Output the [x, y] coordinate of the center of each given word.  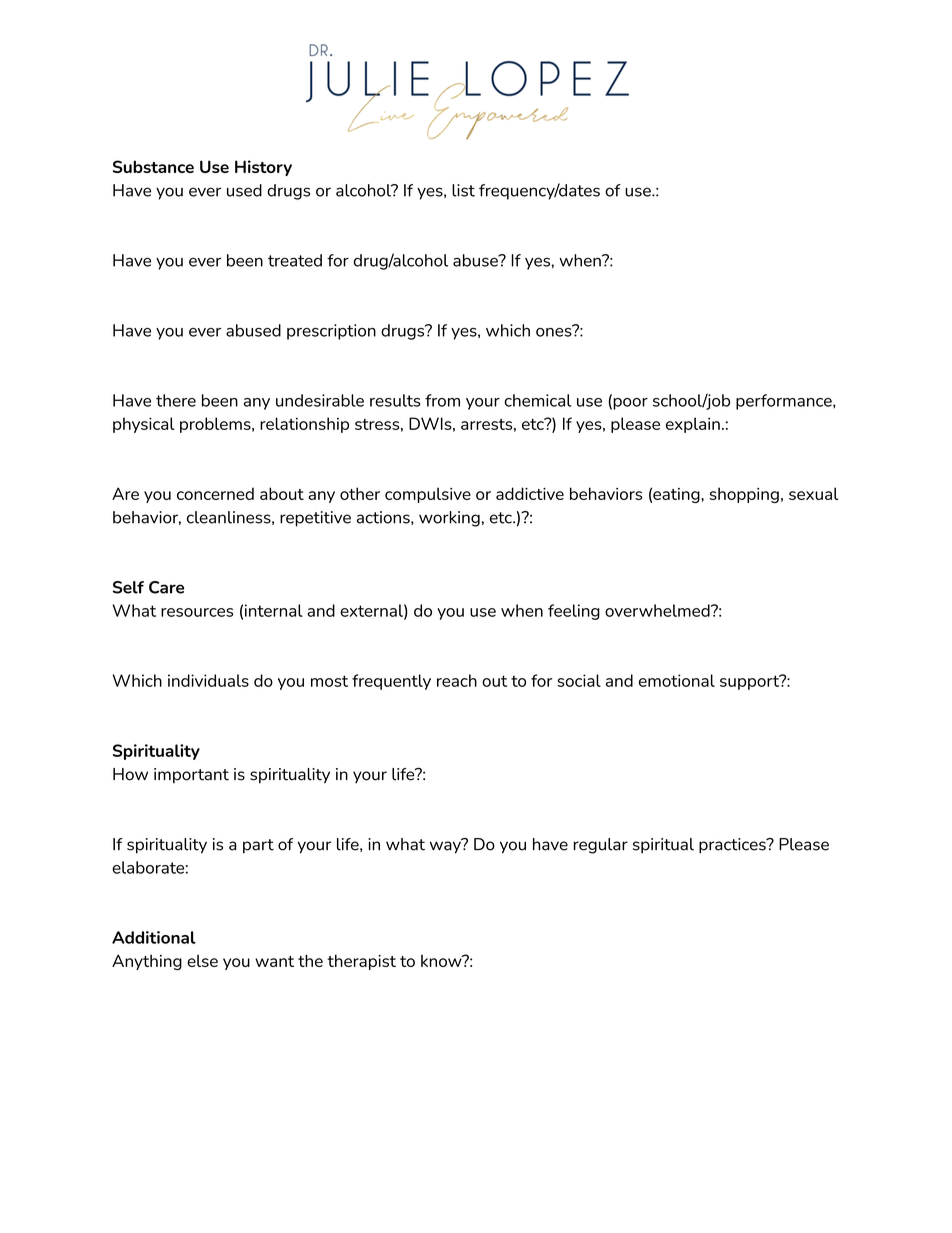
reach [457, 680]
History [263, 168]
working [449, 519]
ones [555, 331]
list [463, 190]
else [202, 961]
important [191, 775]
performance [785, 402]
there [176, 400]
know [442, 961]
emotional [677, 680]
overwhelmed [658, 610]
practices [733, 846]
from [442, 400]
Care [166, 587]
